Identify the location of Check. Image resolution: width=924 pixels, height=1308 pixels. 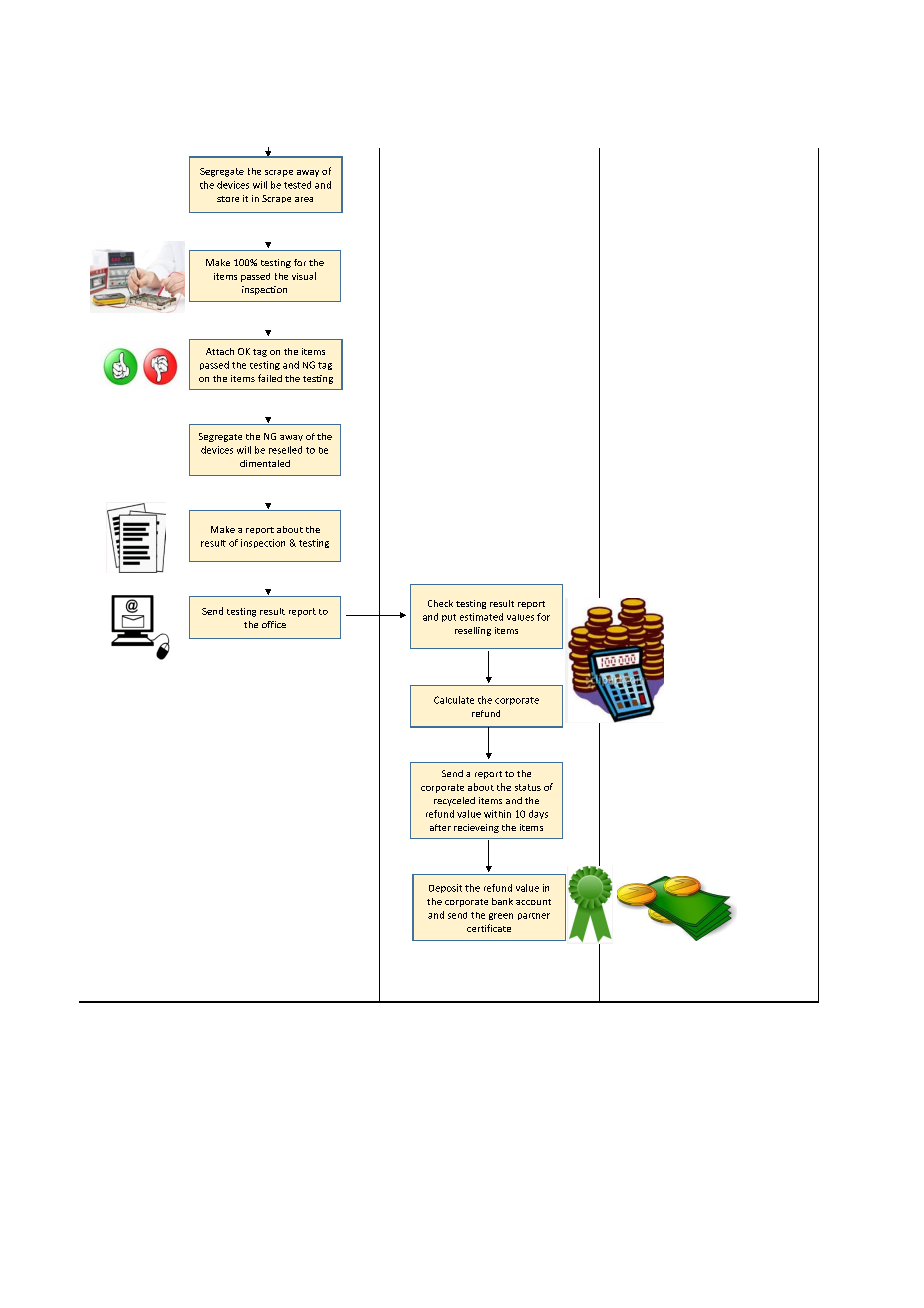
(440, 603).
